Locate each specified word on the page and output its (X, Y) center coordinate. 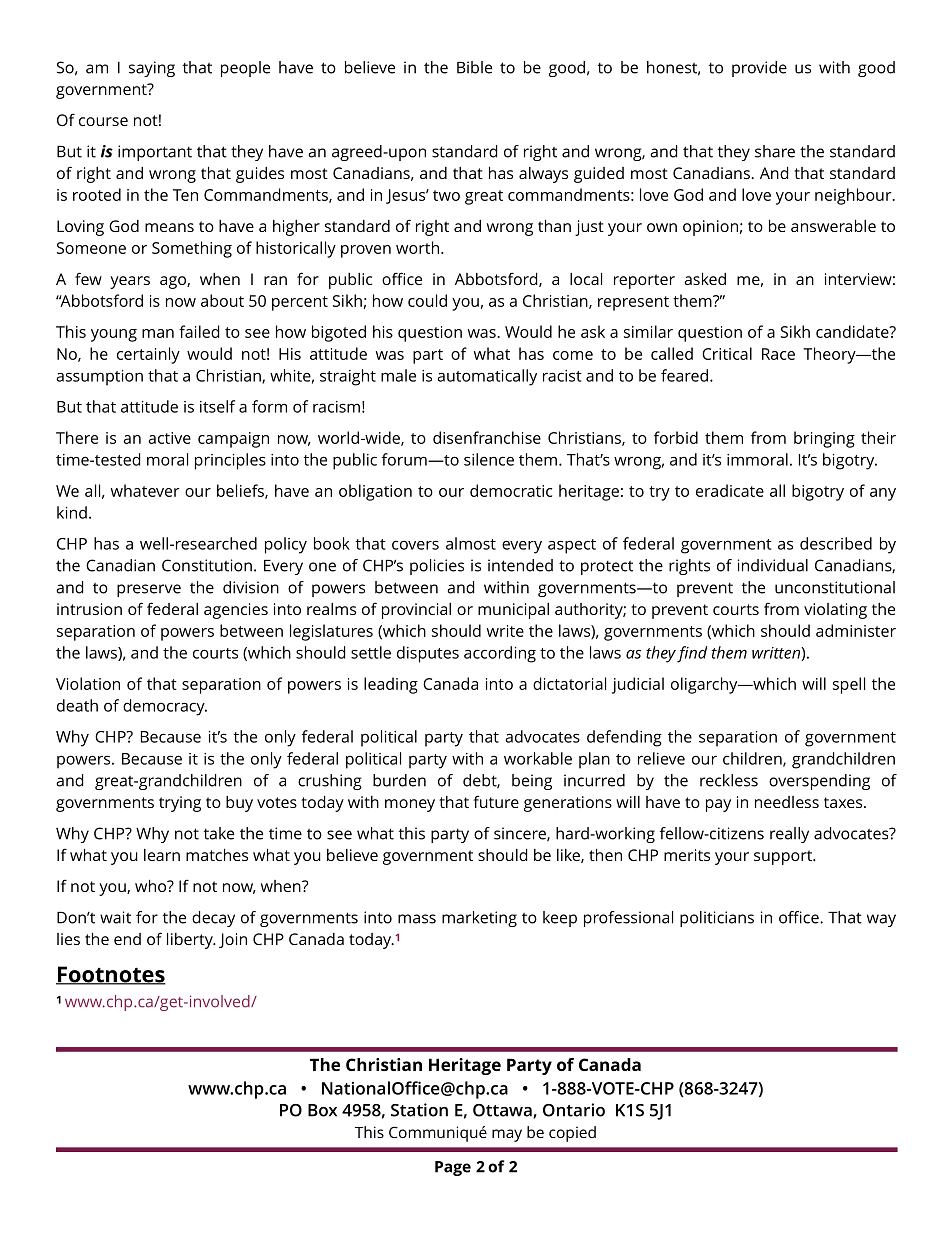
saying (152, 69)
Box (322, 1110)
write (505, 631)
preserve (149, 590)
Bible (474, 67)
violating (835, 611)
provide (759, 69)
